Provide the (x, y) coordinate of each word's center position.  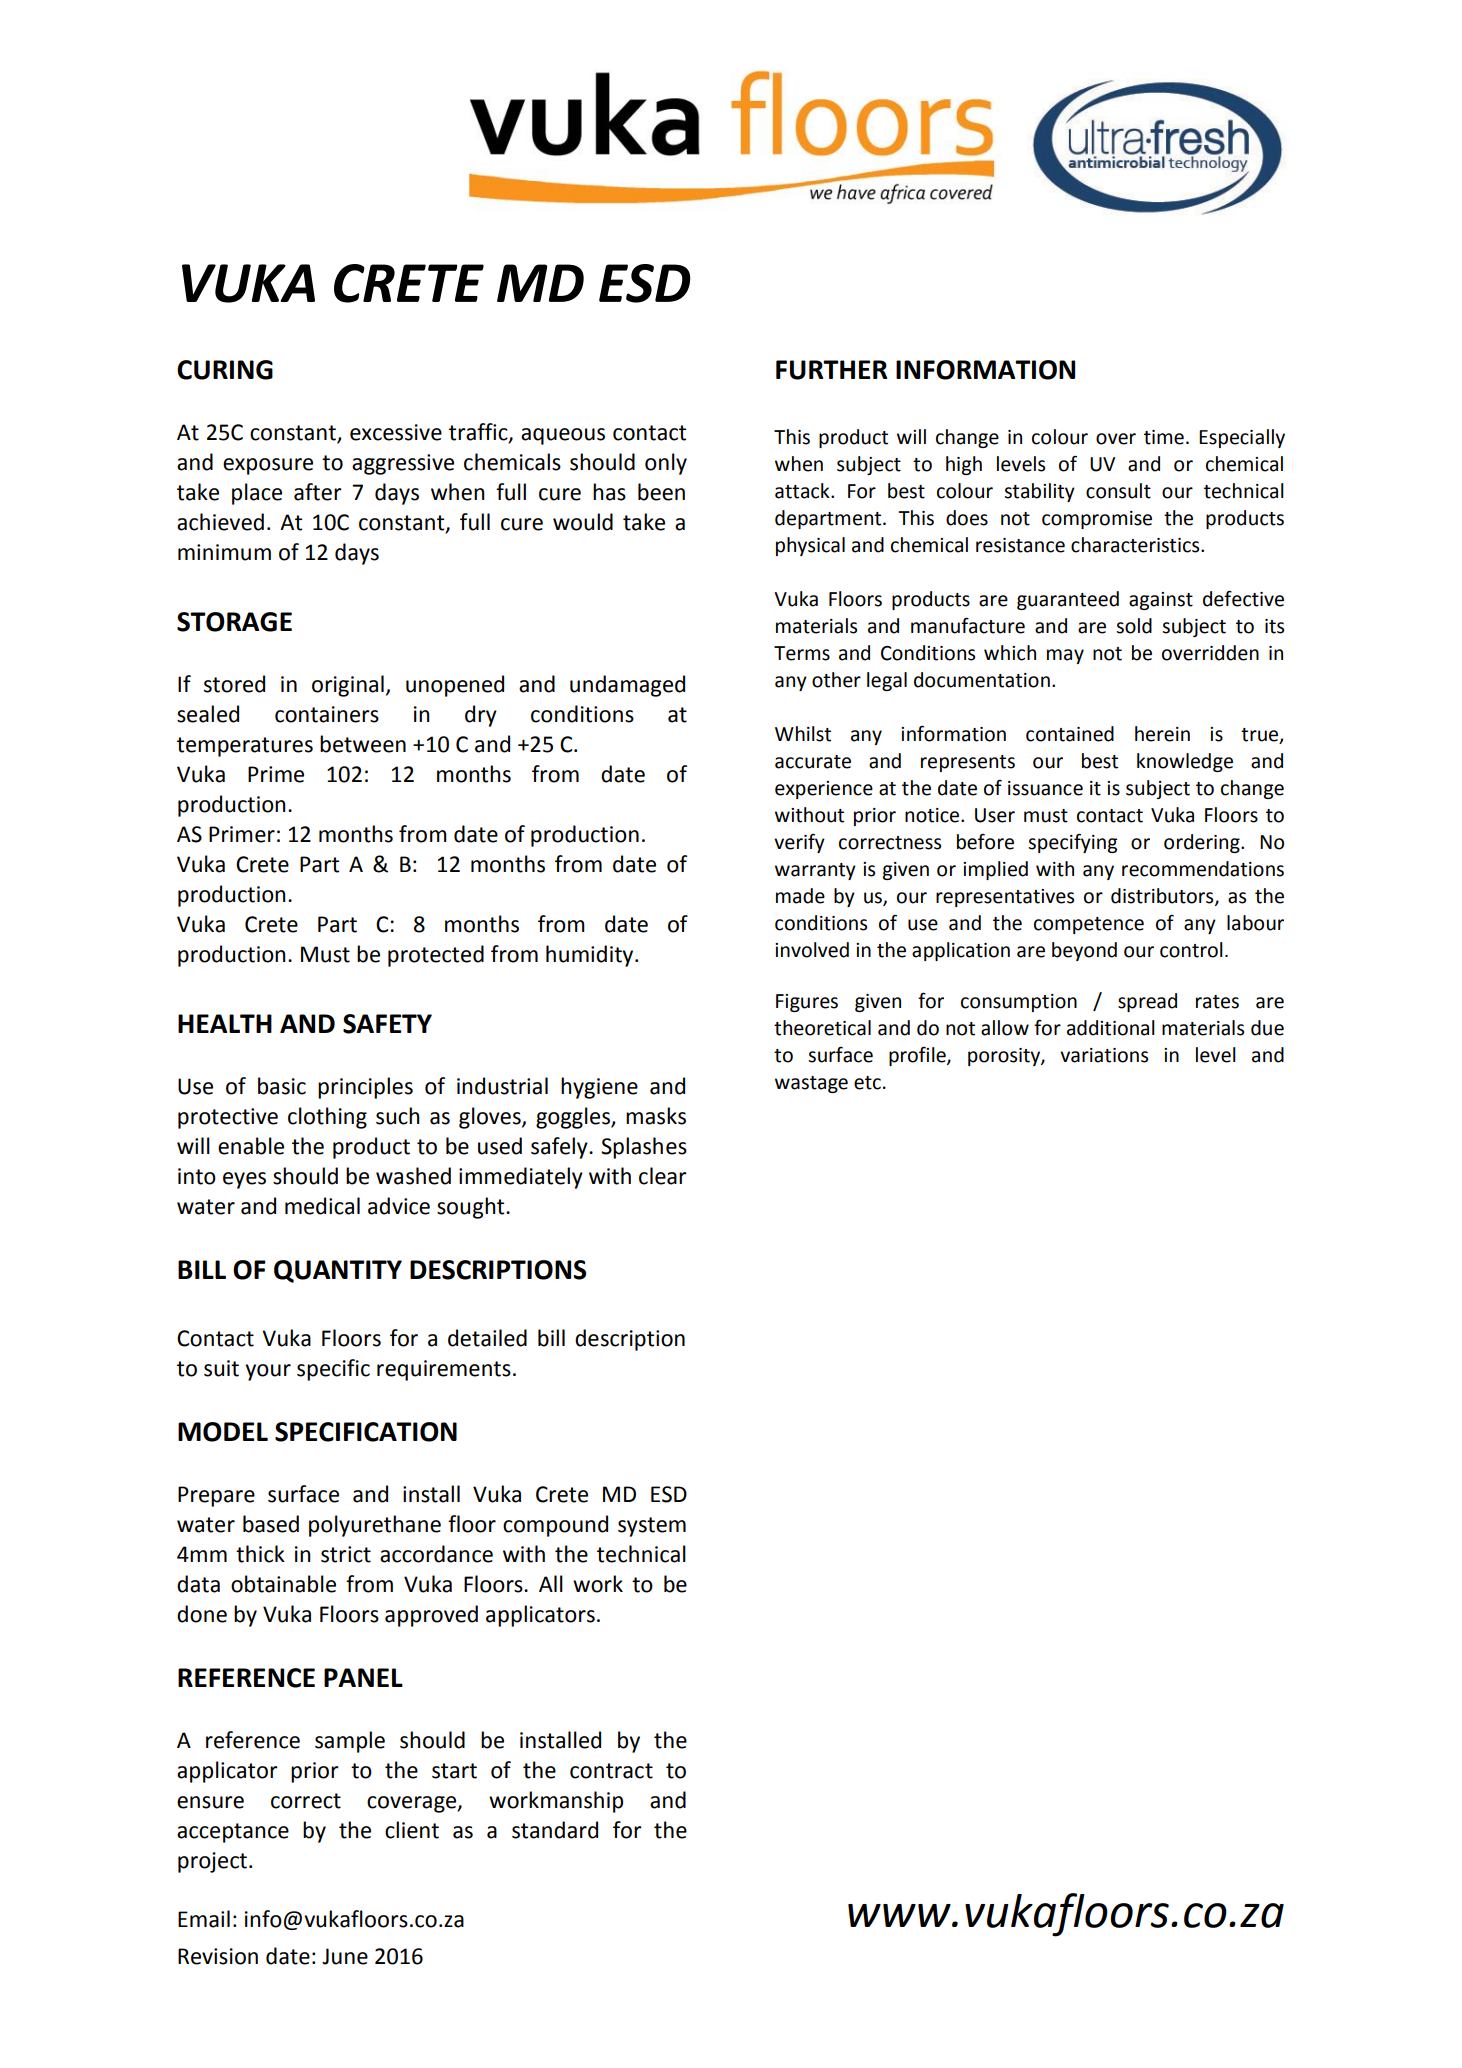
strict (346, 1554)
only (666, 464)
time (1164, 437)
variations (1104, 1055)
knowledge (1185, 762)
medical (322, 1206)
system (652, 1527)
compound (555, 1526)
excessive (396, 432)
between (363, 744)
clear (663, 1176)
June (345, 1956)
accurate (813, 762)
